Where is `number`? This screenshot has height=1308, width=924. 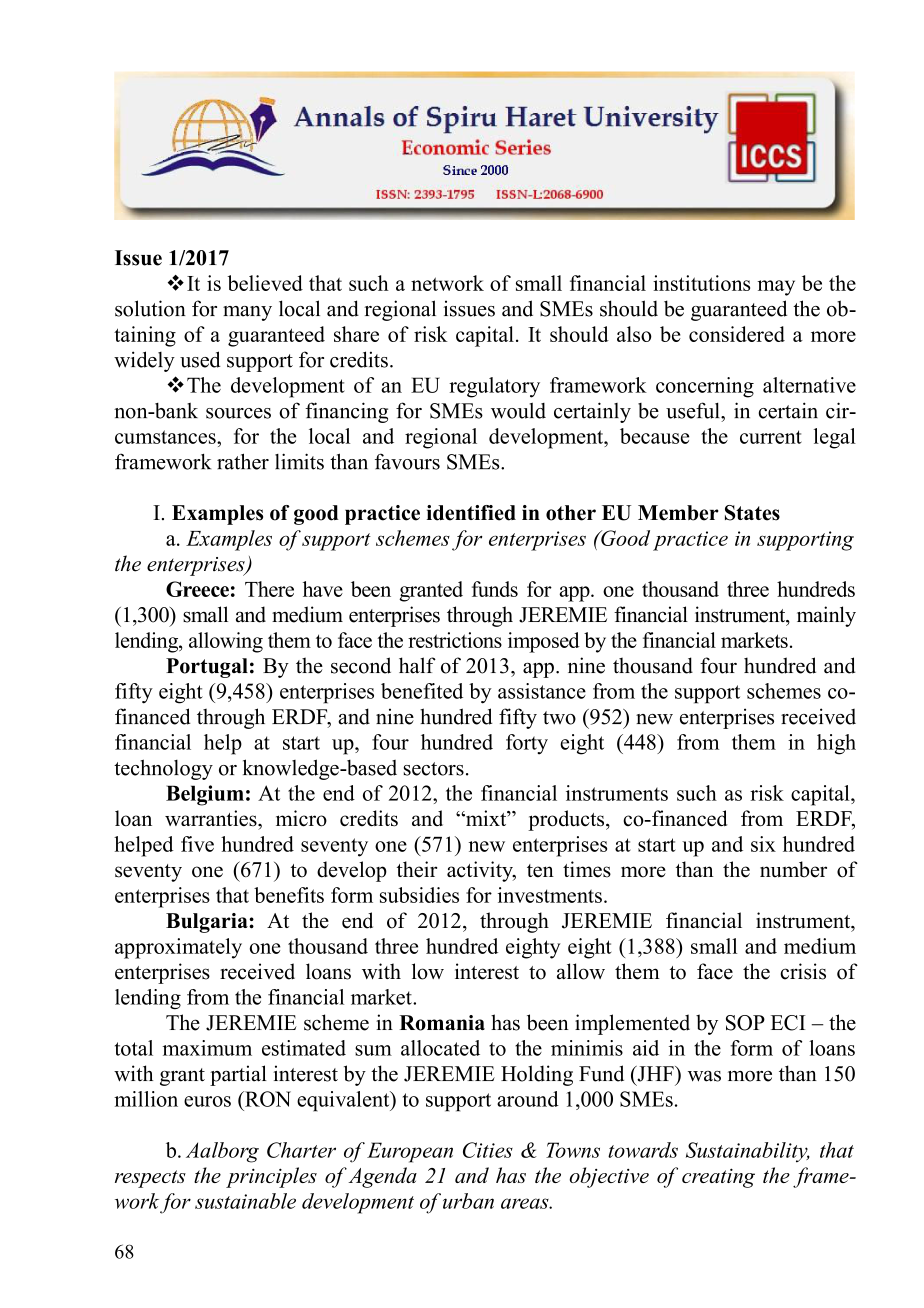 number is located at coordinates (793, 869).
